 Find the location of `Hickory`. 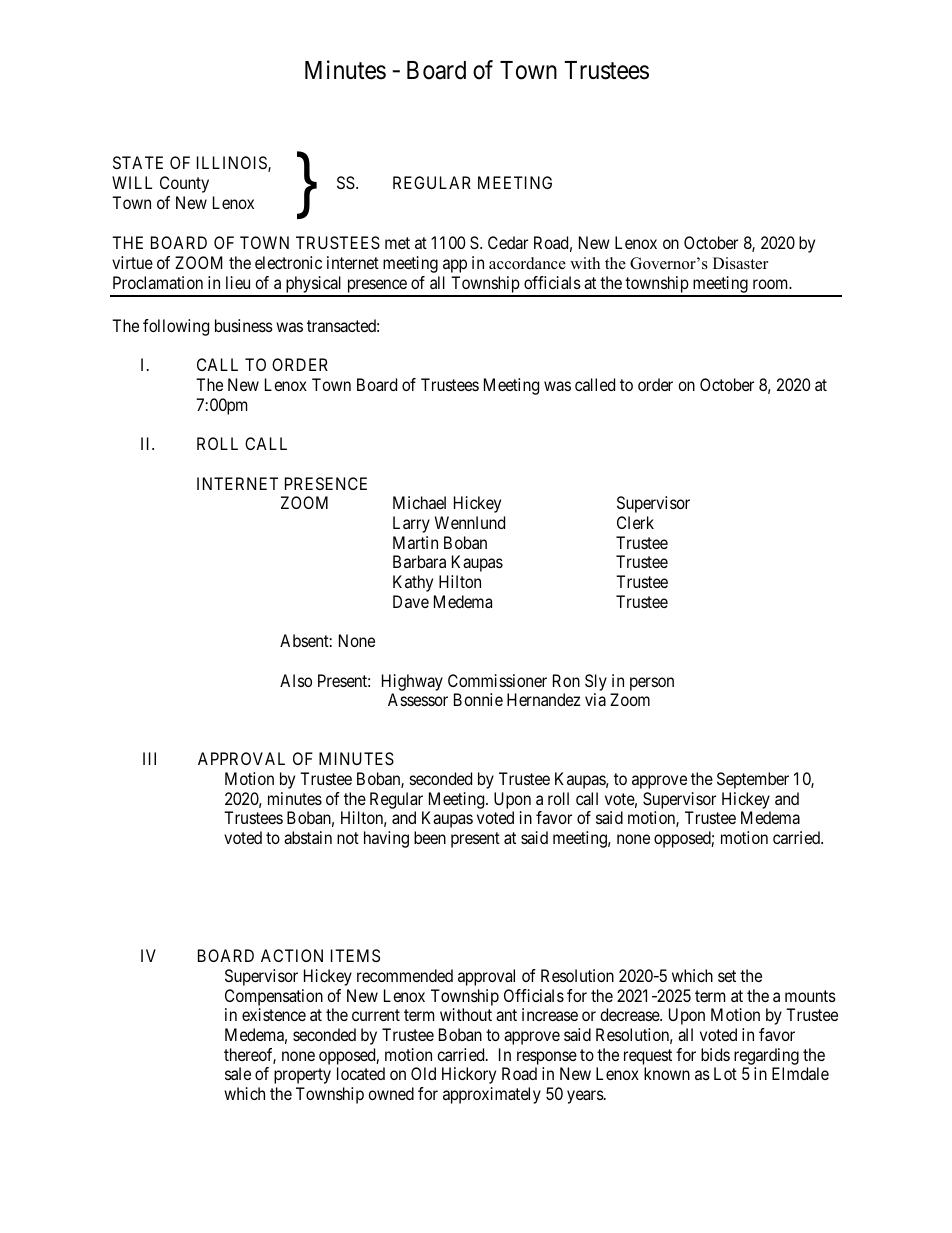

Hickory is located at coordinates (469, 1075).
